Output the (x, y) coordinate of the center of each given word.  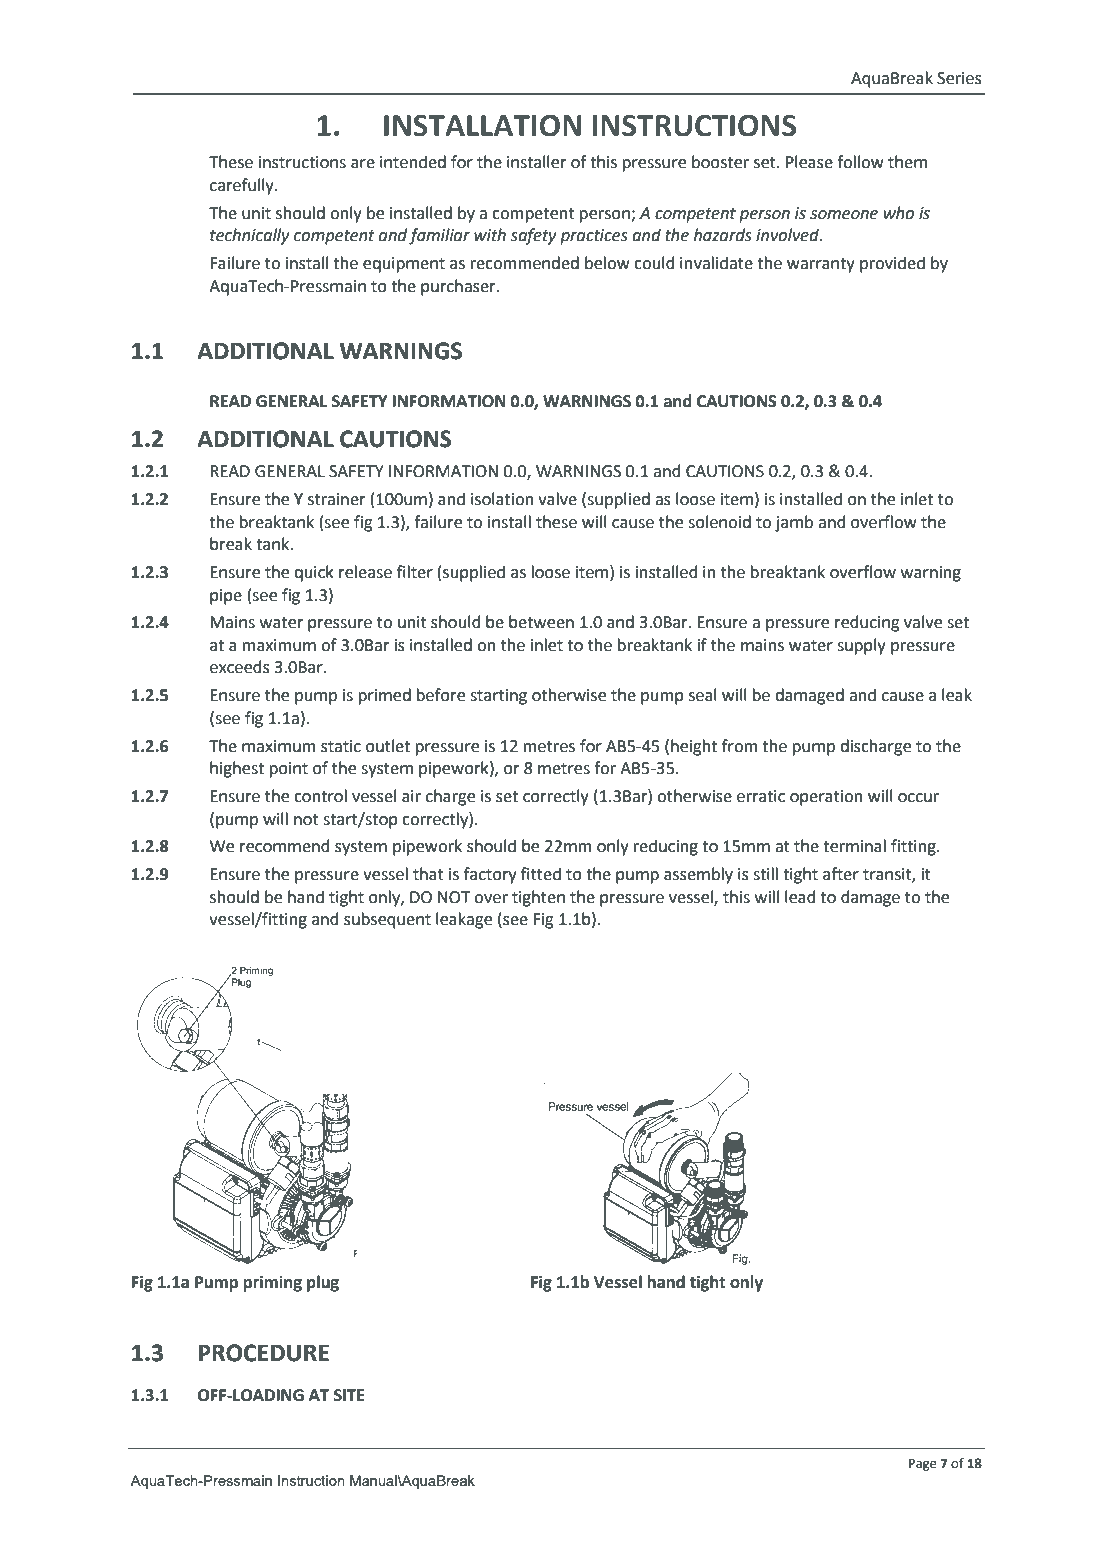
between (541, 622)
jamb (794, 523)
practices (594, 237)
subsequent (387, 920)
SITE (349, 1395)
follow (860, 162)
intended (413, 162)
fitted (541, 874)
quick (314, 573)
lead (800, 897)
